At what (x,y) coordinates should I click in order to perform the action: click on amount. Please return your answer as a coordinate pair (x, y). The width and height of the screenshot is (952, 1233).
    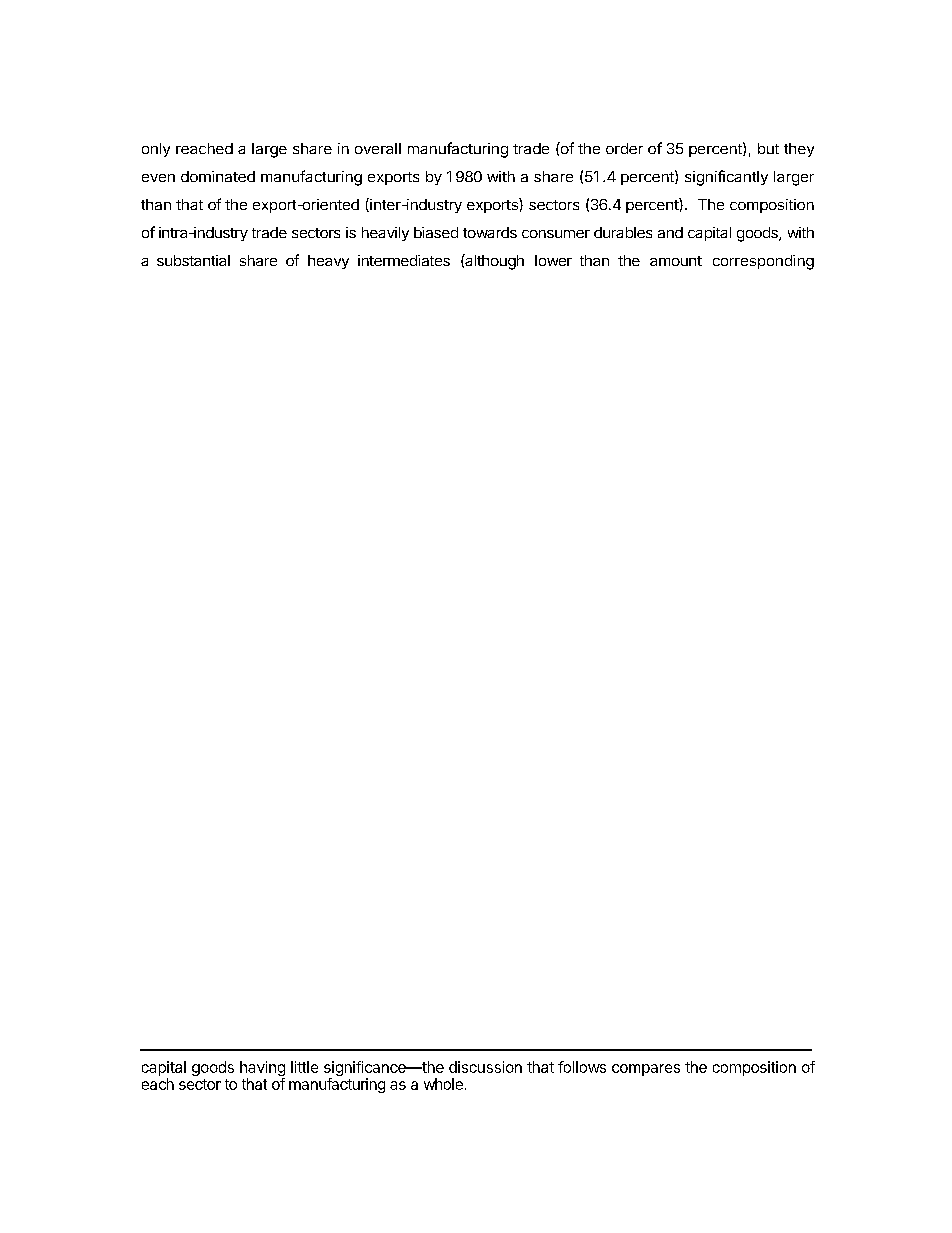
    Looking at the image, I should click on (676, 261).
